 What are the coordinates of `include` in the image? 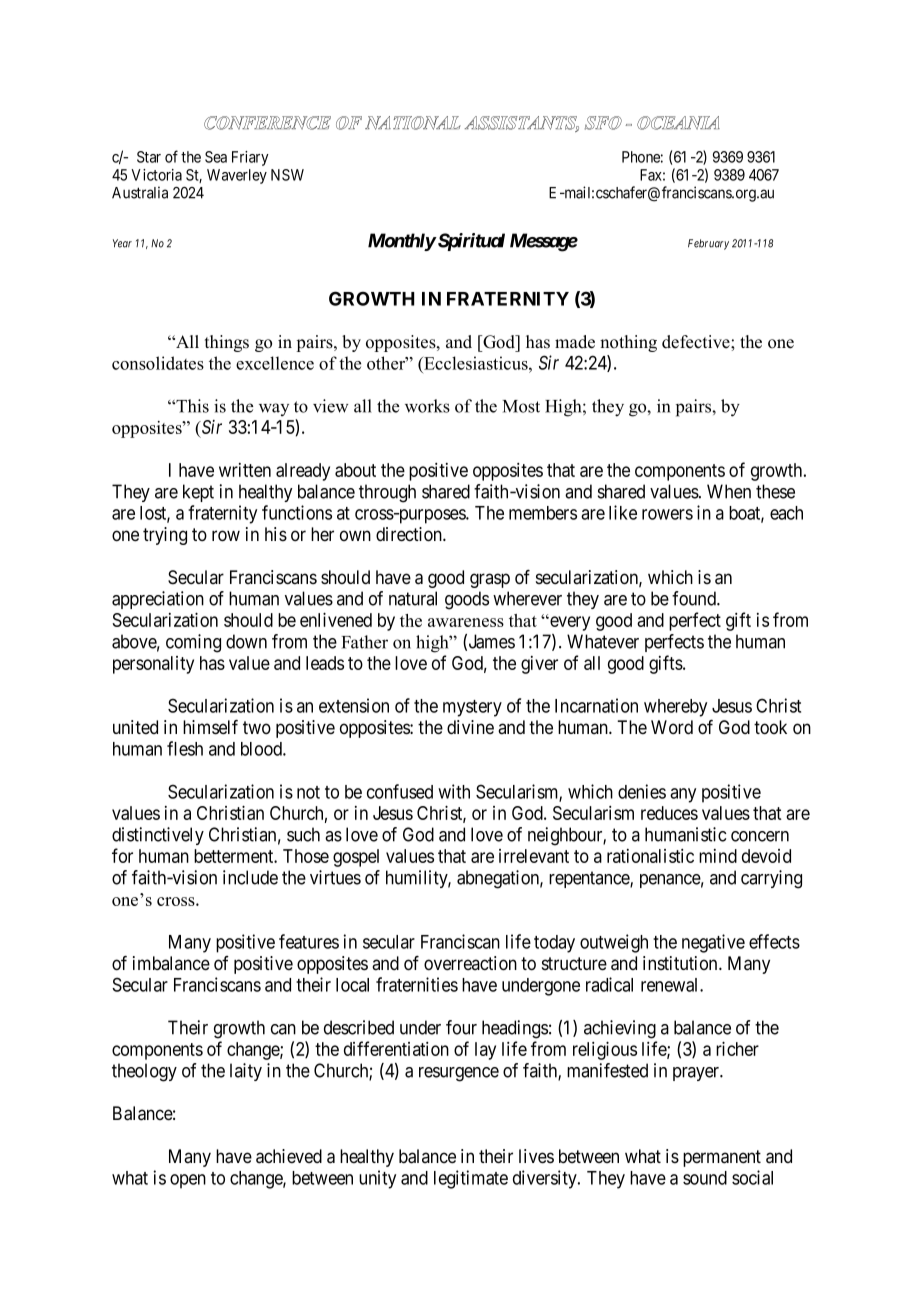 It's located at (250, 877).
